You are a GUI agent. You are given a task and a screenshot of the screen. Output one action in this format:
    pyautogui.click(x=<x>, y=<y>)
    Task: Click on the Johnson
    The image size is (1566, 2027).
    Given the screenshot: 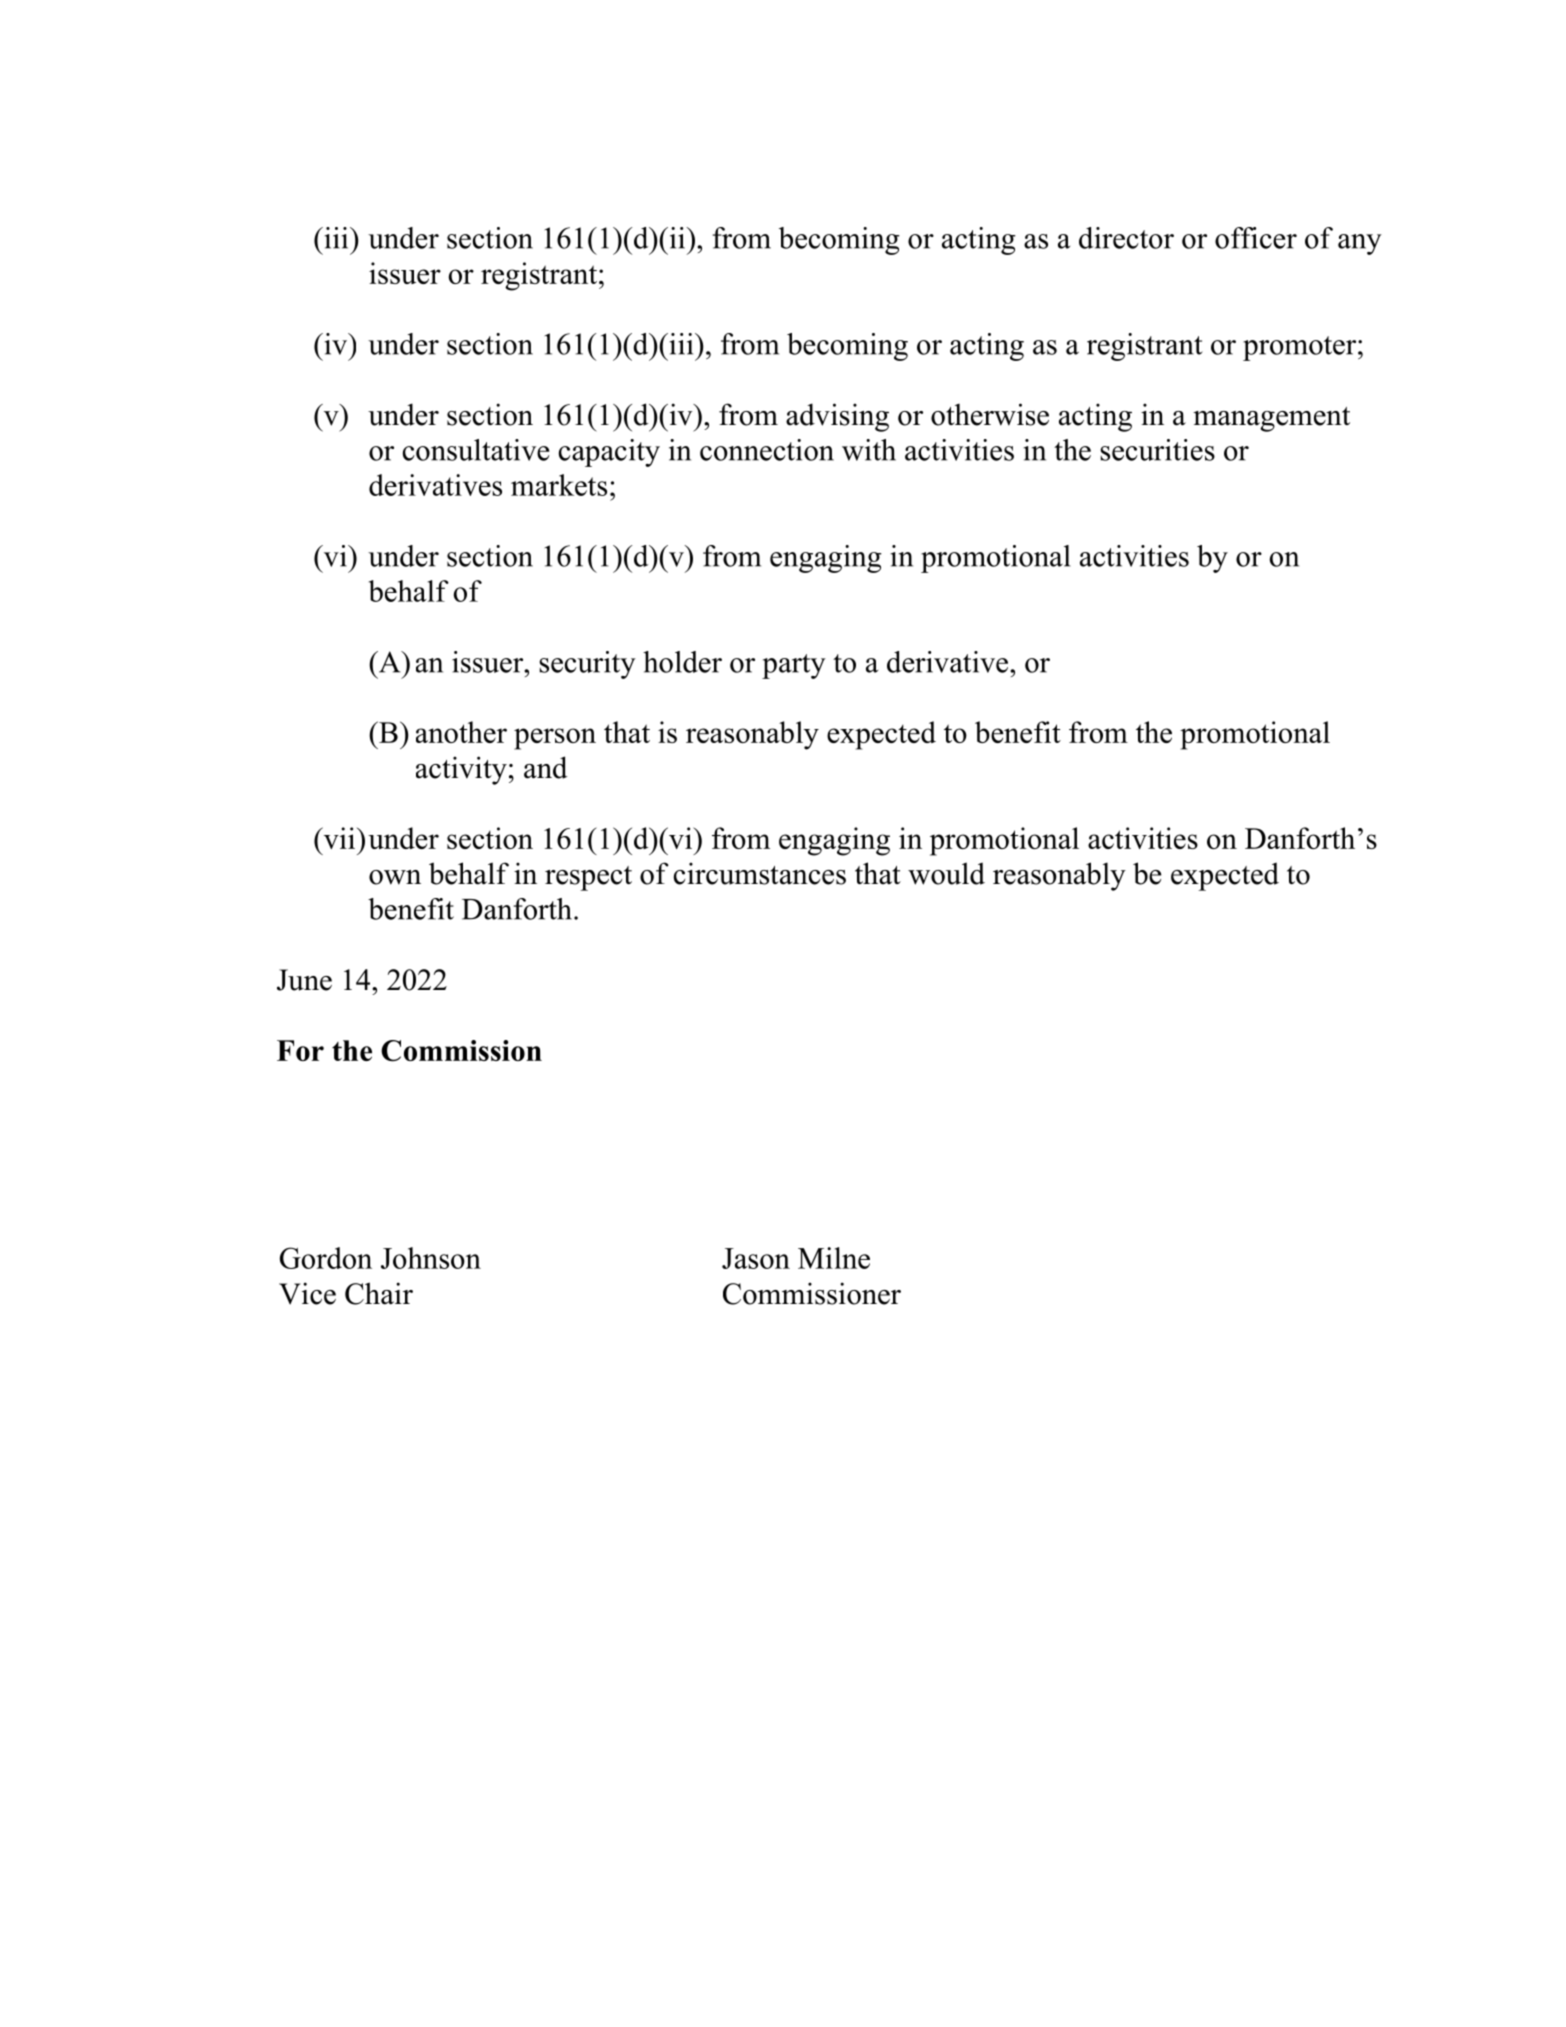 What is the action you would take?
    pyautogui.click(x=431, y=1258)
